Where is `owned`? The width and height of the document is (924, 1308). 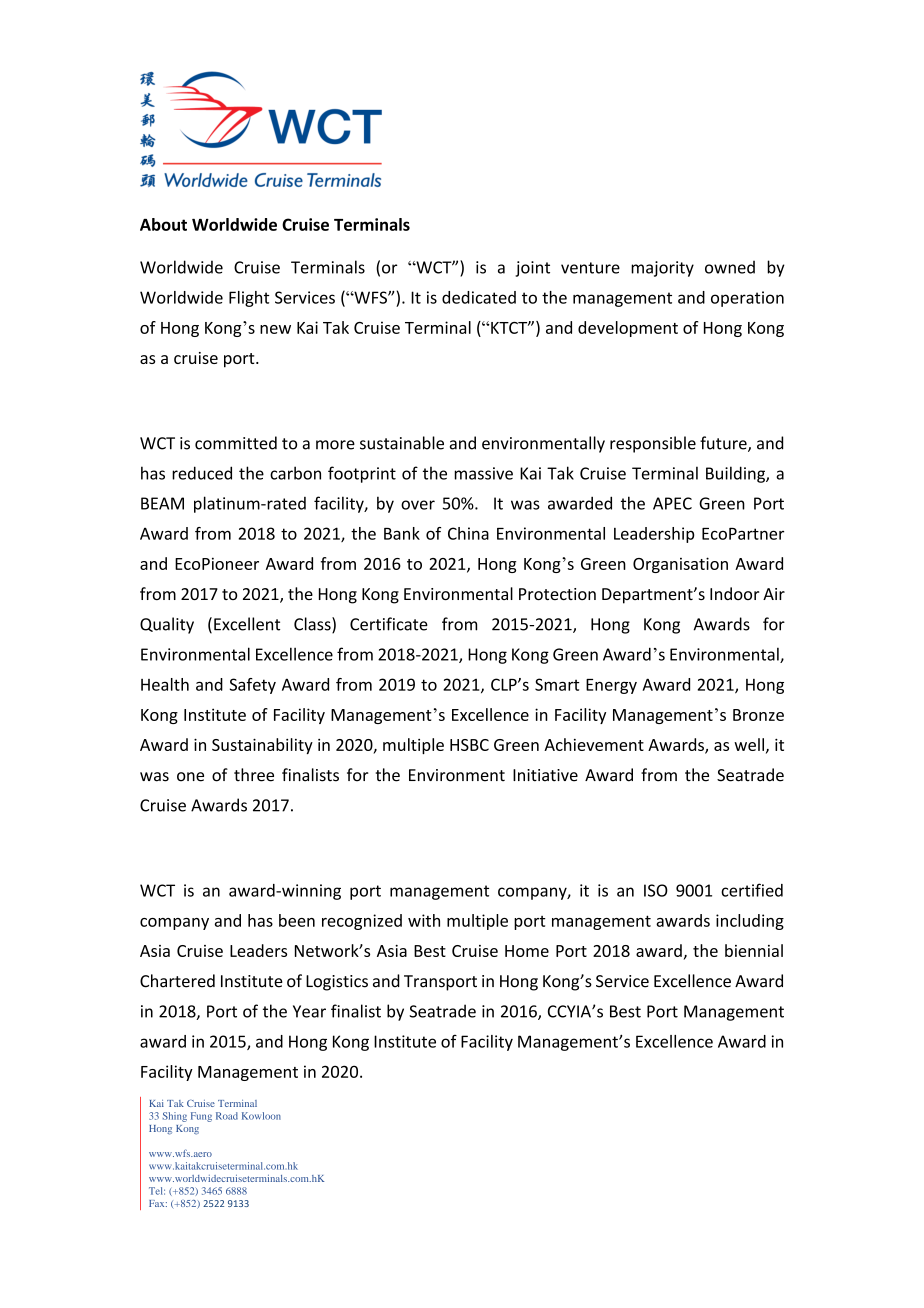 owned is located at coordinates (730, 267).
